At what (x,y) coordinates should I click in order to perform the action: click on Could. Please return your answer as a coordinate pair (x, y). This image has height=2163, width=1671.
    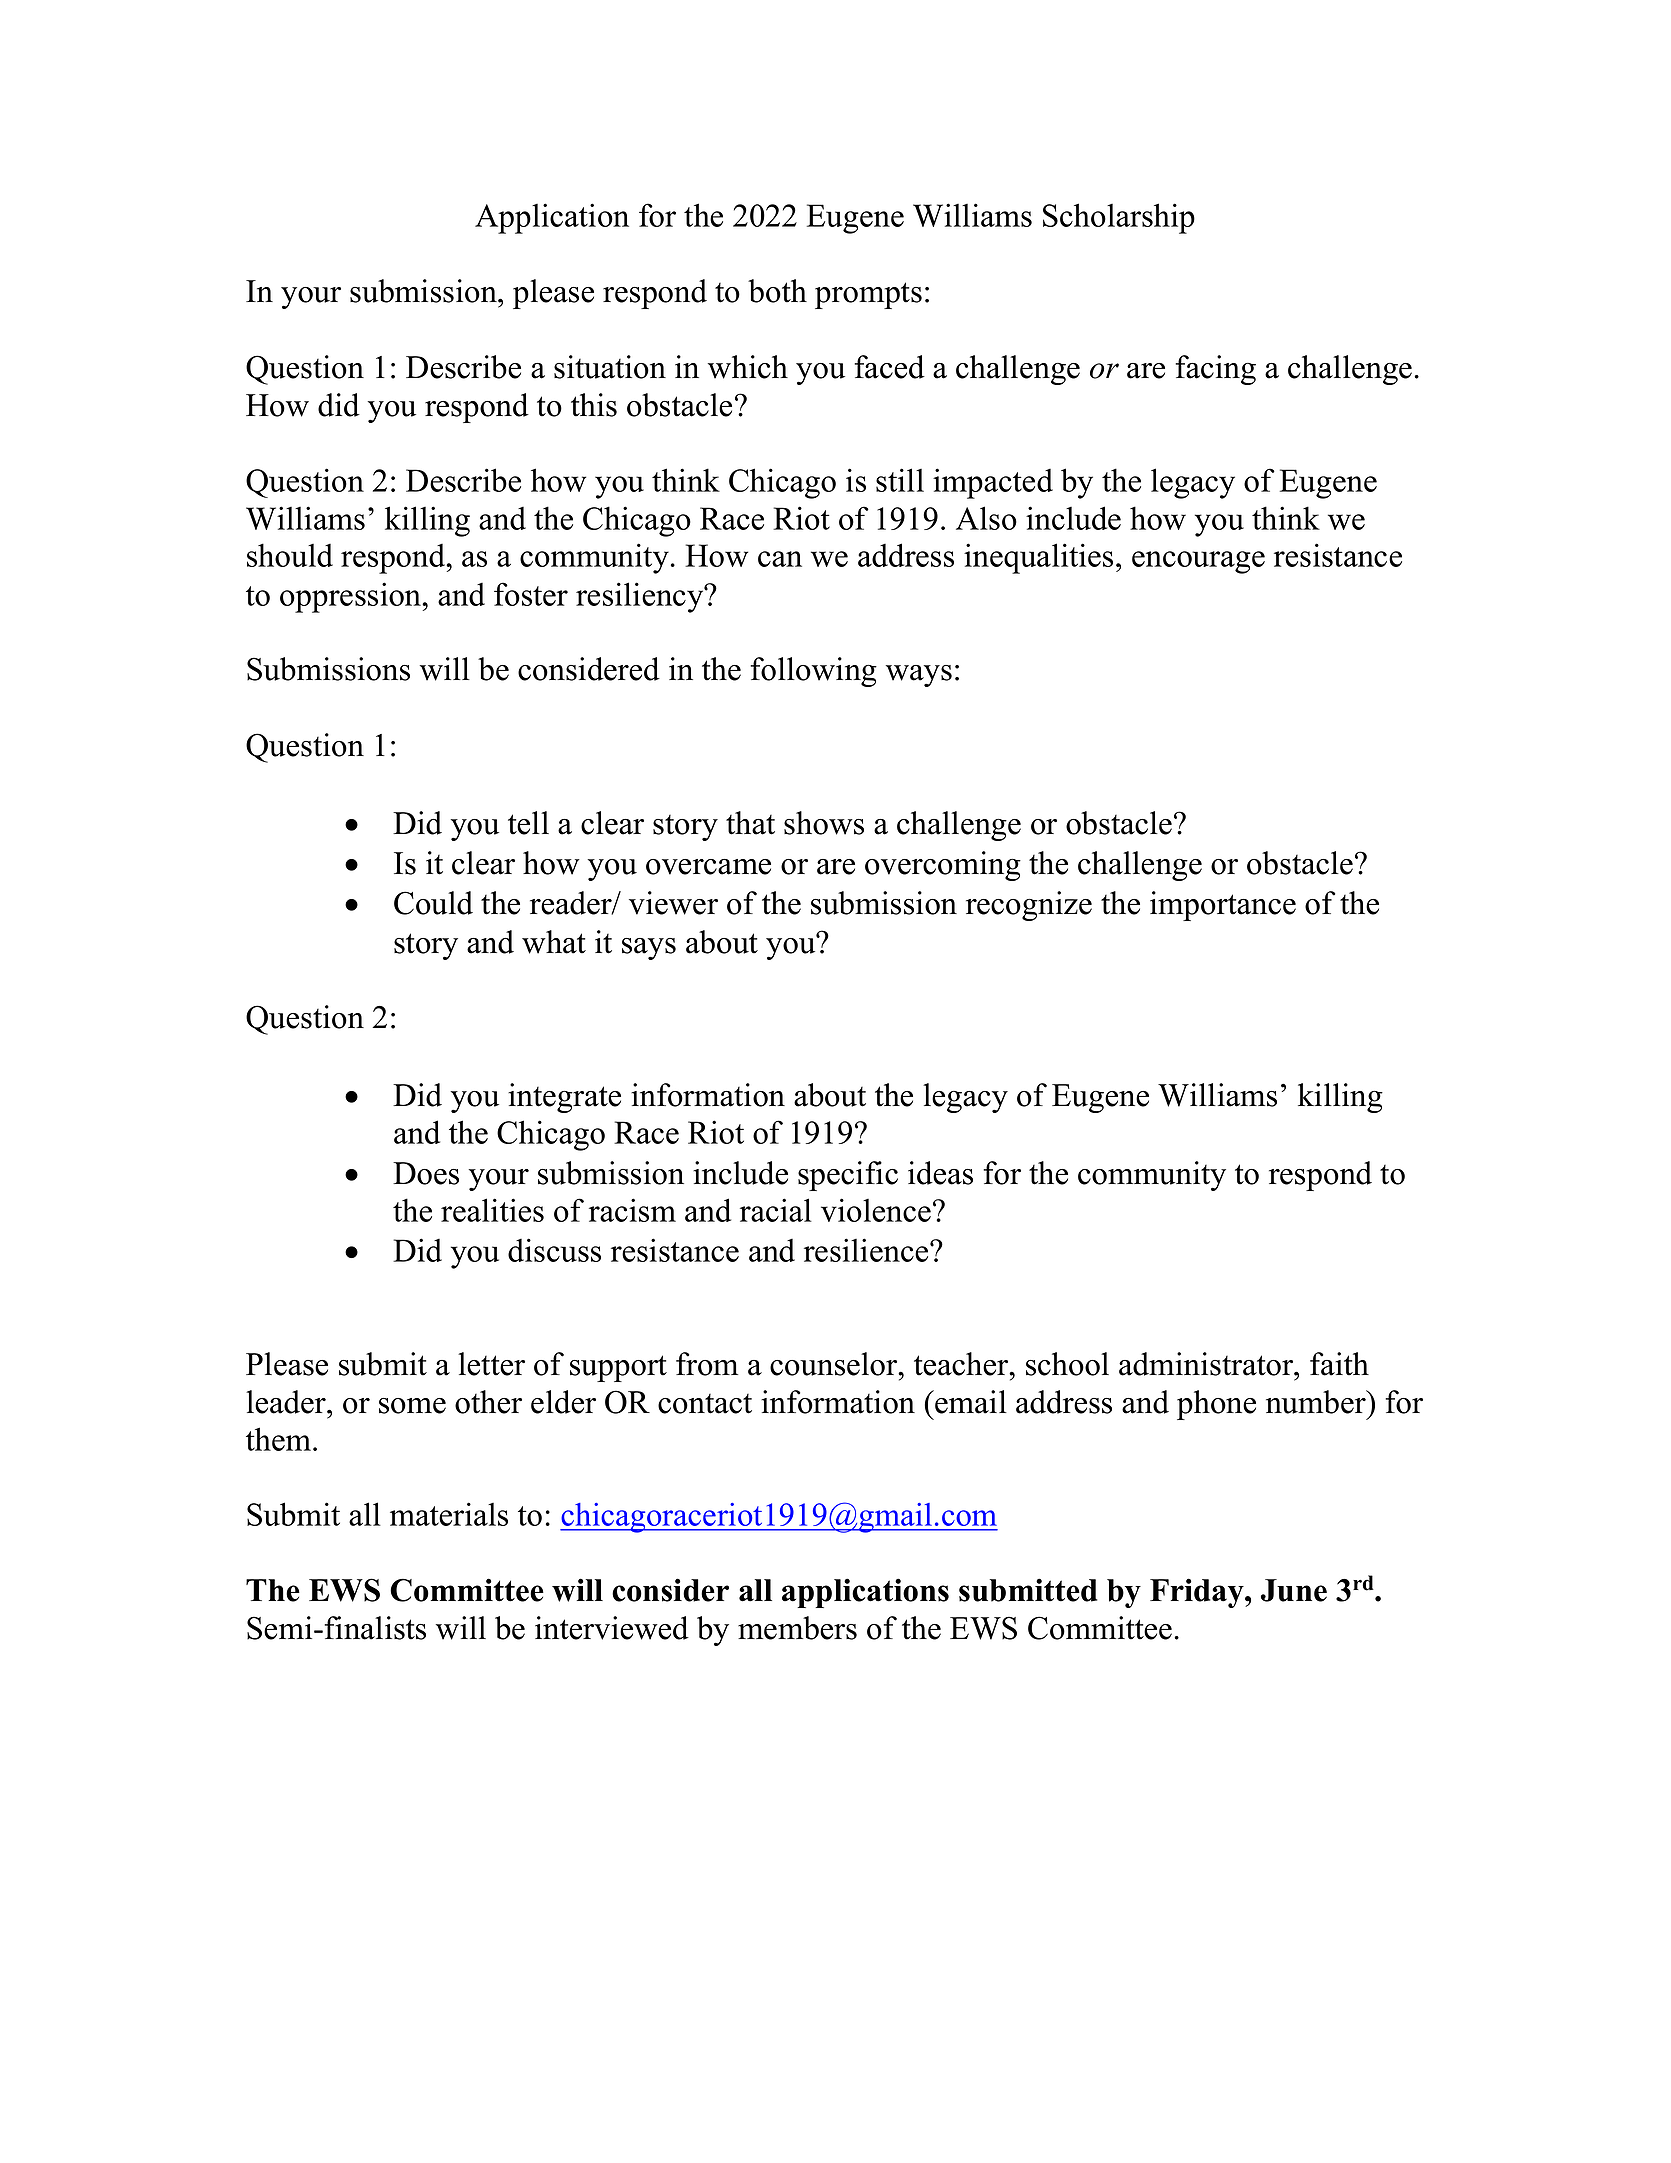
    Looking at the image, I should click on (433, 903).
